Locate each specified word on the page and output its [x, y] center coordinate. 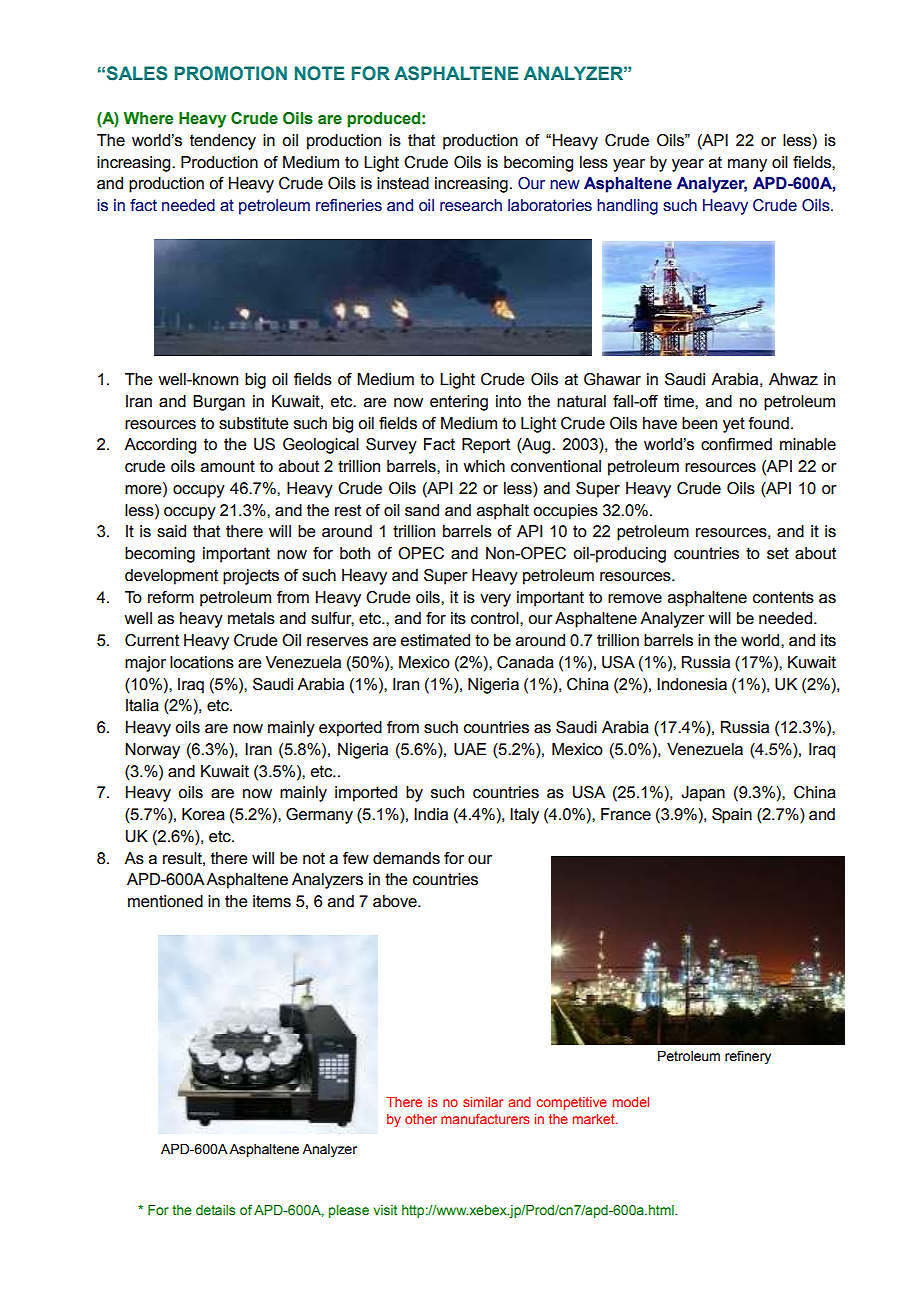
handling [627, 207]
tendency [223, 142]
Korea [203, 814]
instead [403, 183]
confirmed [736, 444]
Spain [732, 816]
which [484, 466]
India [431, 814]
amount [228, 466]
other [421, 1119]
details [215, 1210]
